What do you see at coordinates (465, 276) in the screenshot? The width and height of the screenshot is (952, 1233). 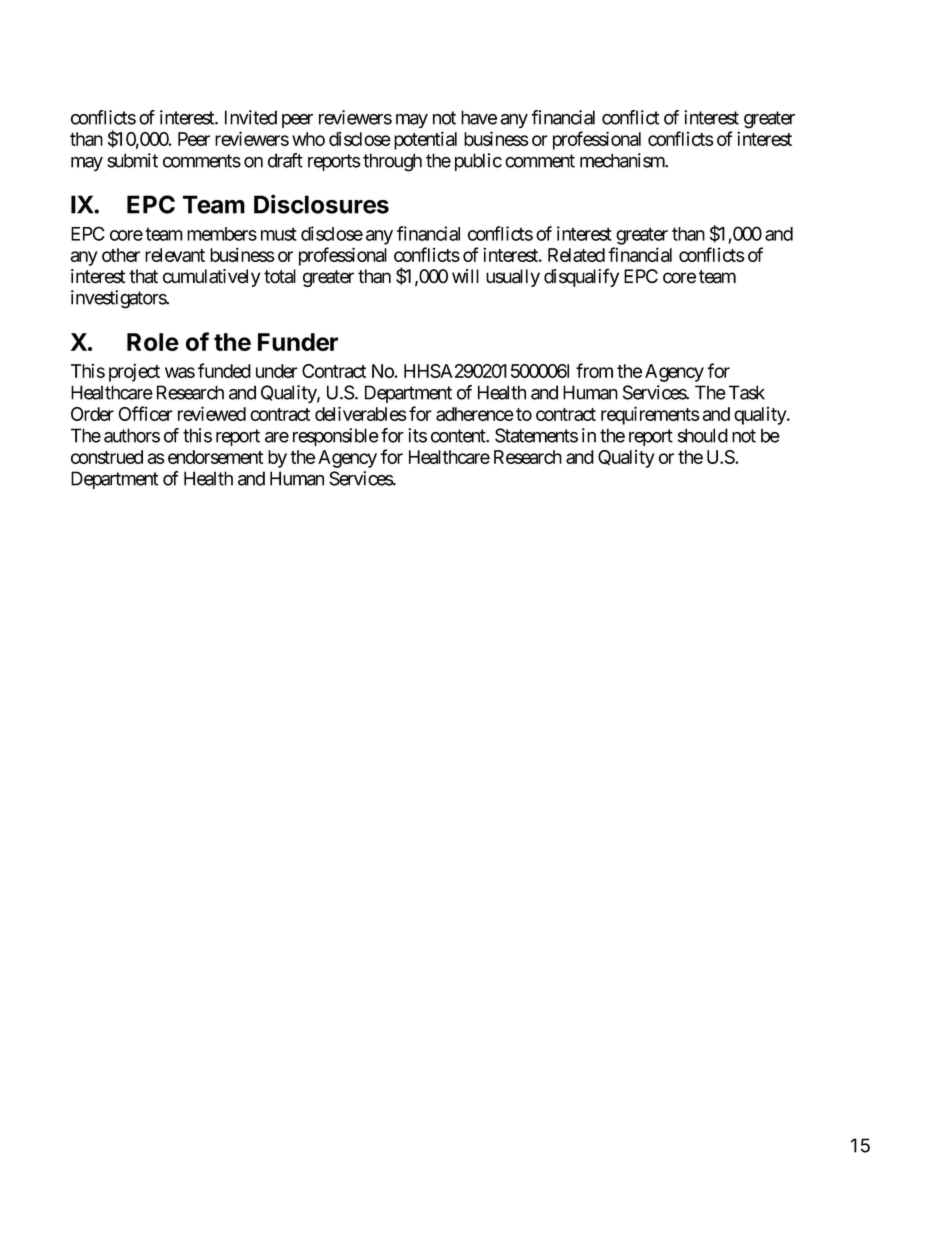 I see `will` at bounding box center [465, 276].
